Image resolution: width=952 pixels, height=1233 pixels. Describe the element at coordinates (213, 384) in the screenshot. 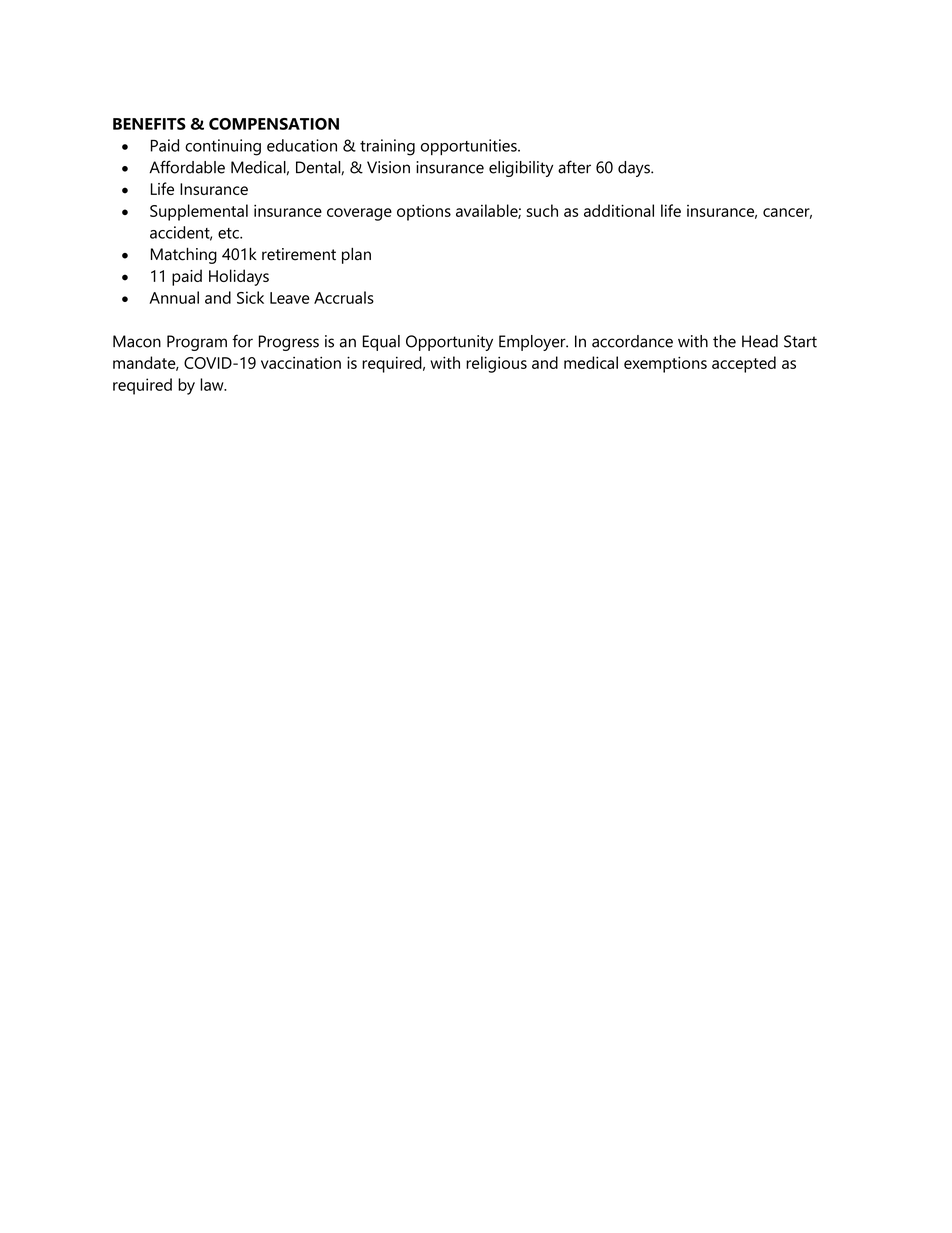

I see `law` at that location.
